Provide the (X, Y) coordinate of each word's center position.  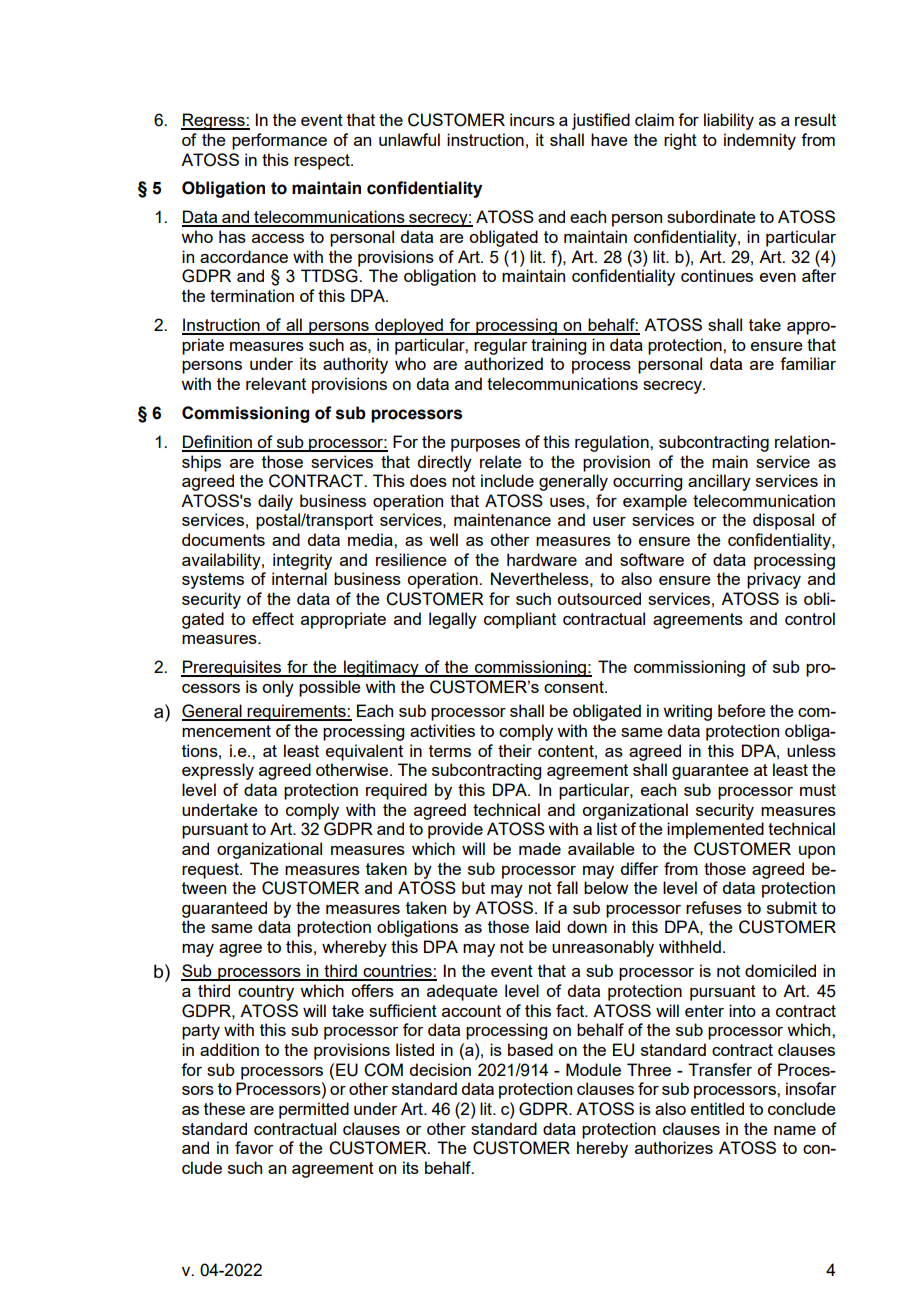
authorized (503, 363)
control (810, 618)
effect (273, 618)
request (211, 871)
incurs (532, 119)
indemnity (760, 141)
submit (792, 907)
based (530, 1049)
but (473, 887)
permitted (314, 1110)
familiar (808, 363)
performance (279, 141)
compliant (520, 620)
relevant (276, 383)
